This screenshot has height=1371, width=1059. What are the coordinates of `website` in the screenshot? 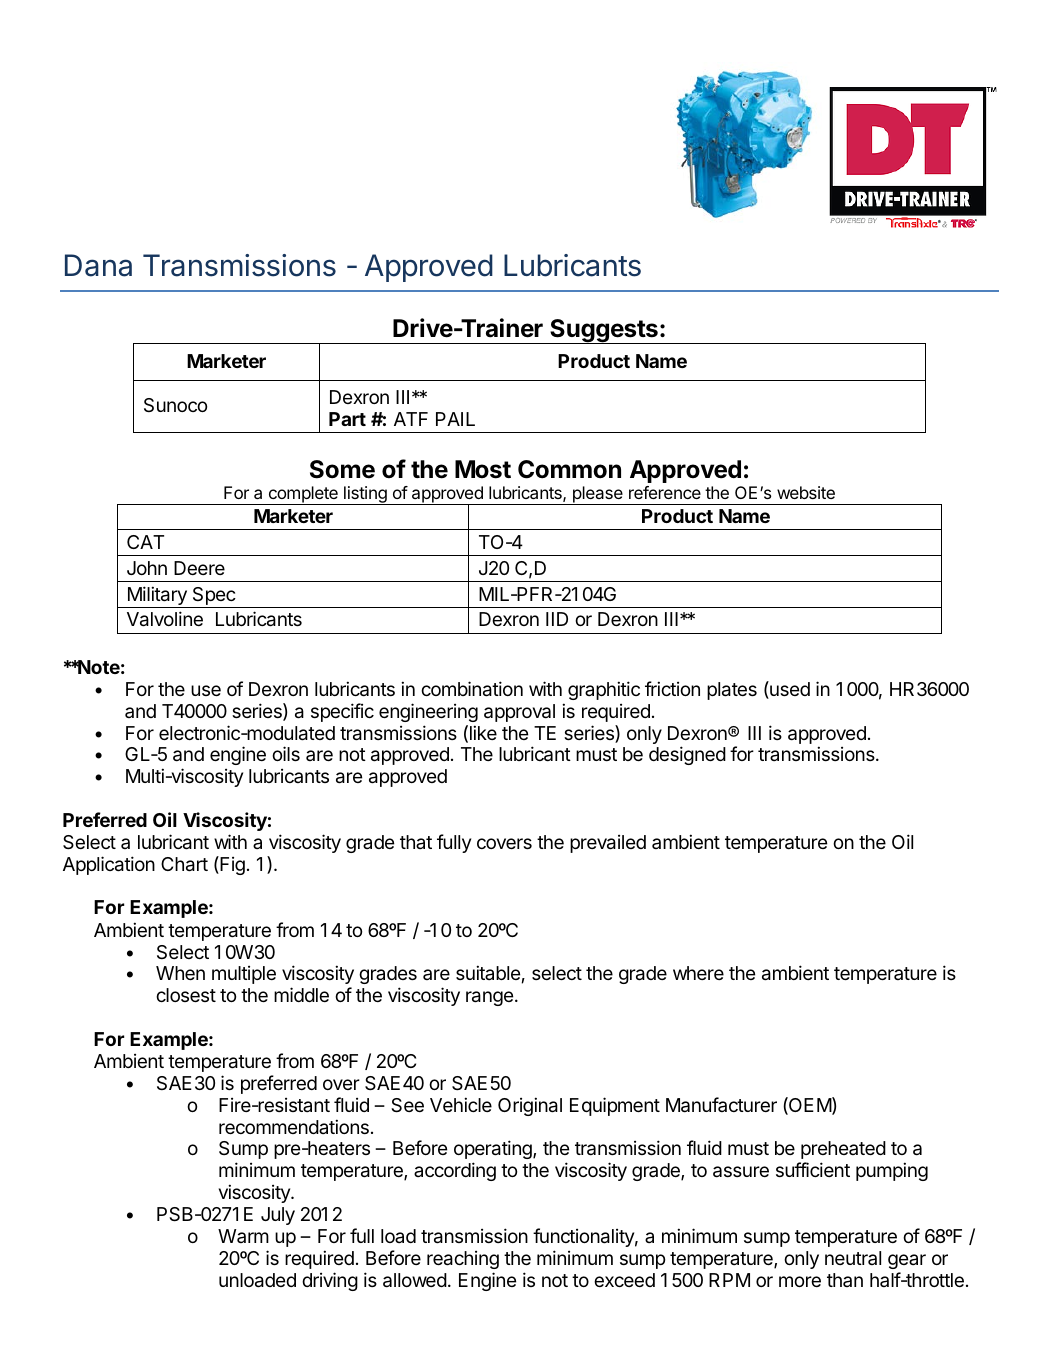 It's located at (806, 492).
